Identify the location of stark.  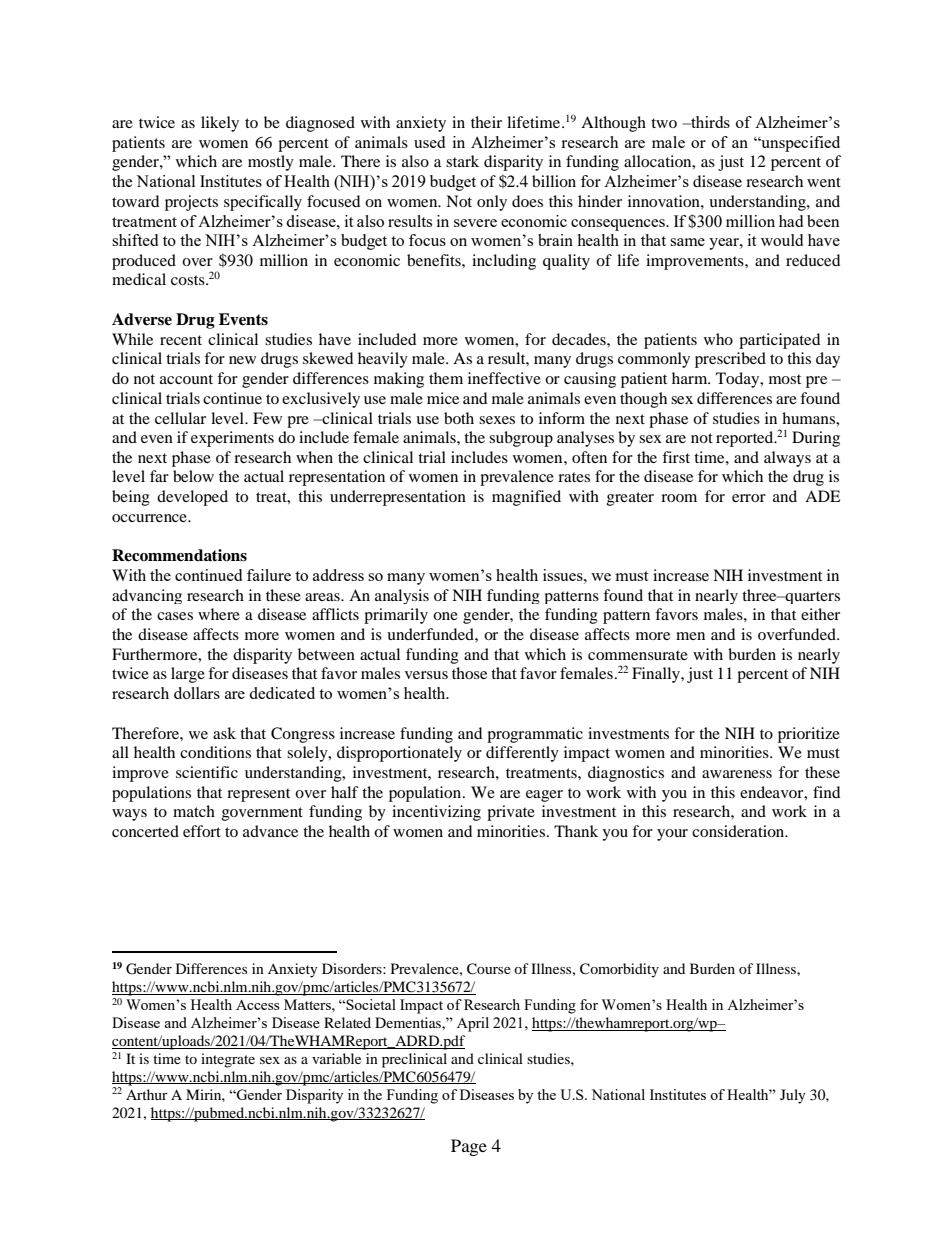
(462, 161).
